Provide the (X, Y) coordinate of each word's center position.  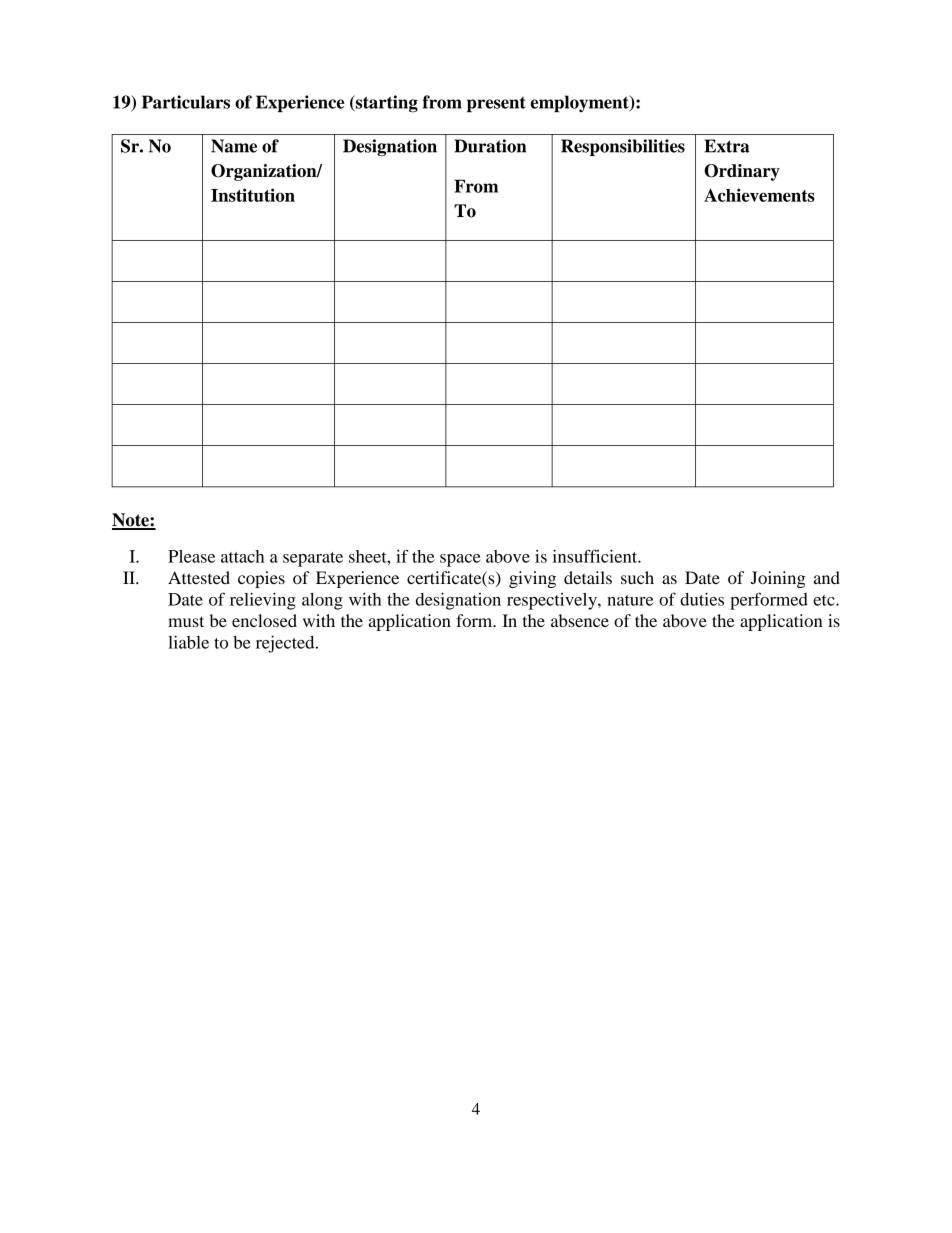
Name (234, 146)
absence (580, 620)
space (460, 560)
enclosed (264, 620)
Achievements (759, 195)
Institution (253, 195)
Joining (778, 579)
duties (702, 599)
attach (242, 556)
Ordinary (742, 172)
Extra (727, 146)
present (496, 104)
